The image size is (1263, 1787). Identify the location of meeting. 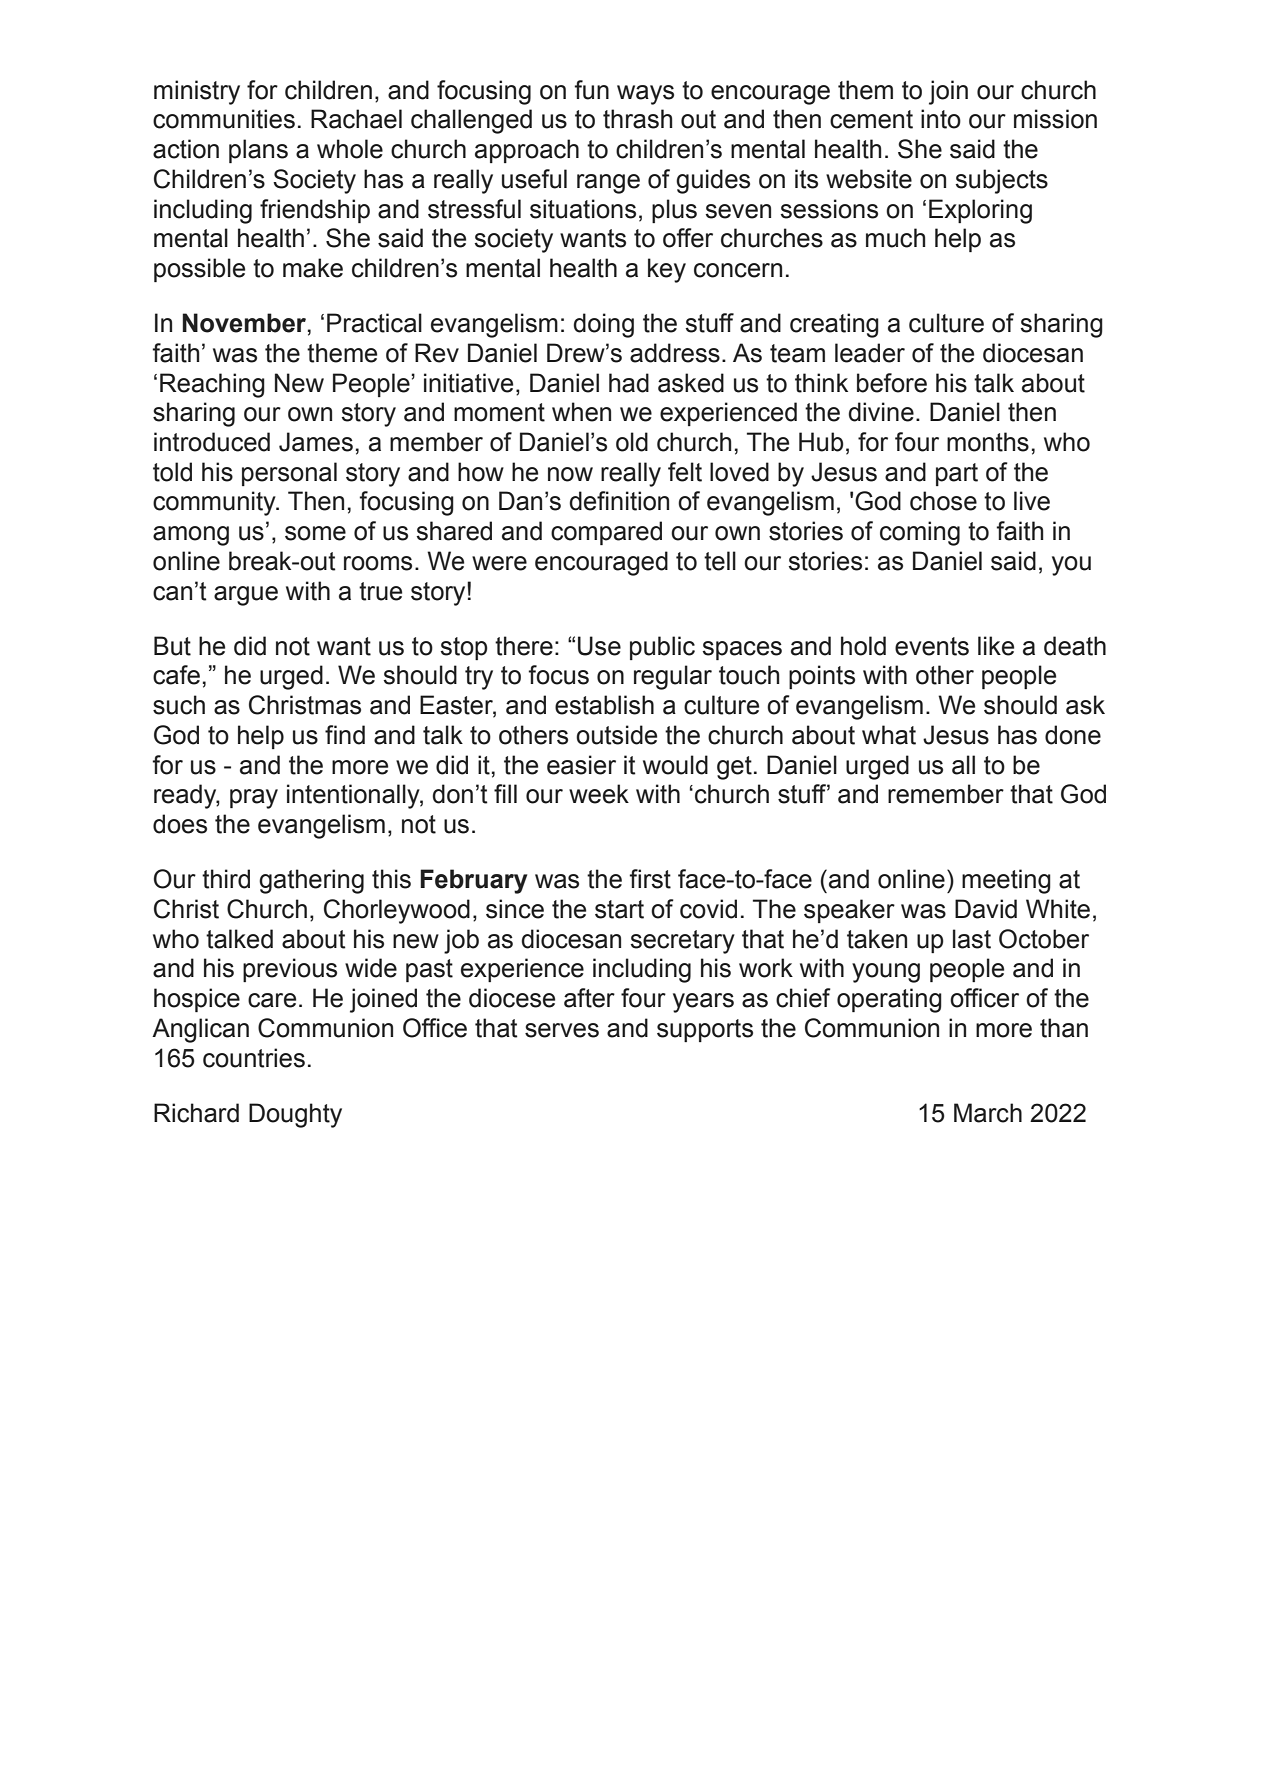
(1006, 881).
